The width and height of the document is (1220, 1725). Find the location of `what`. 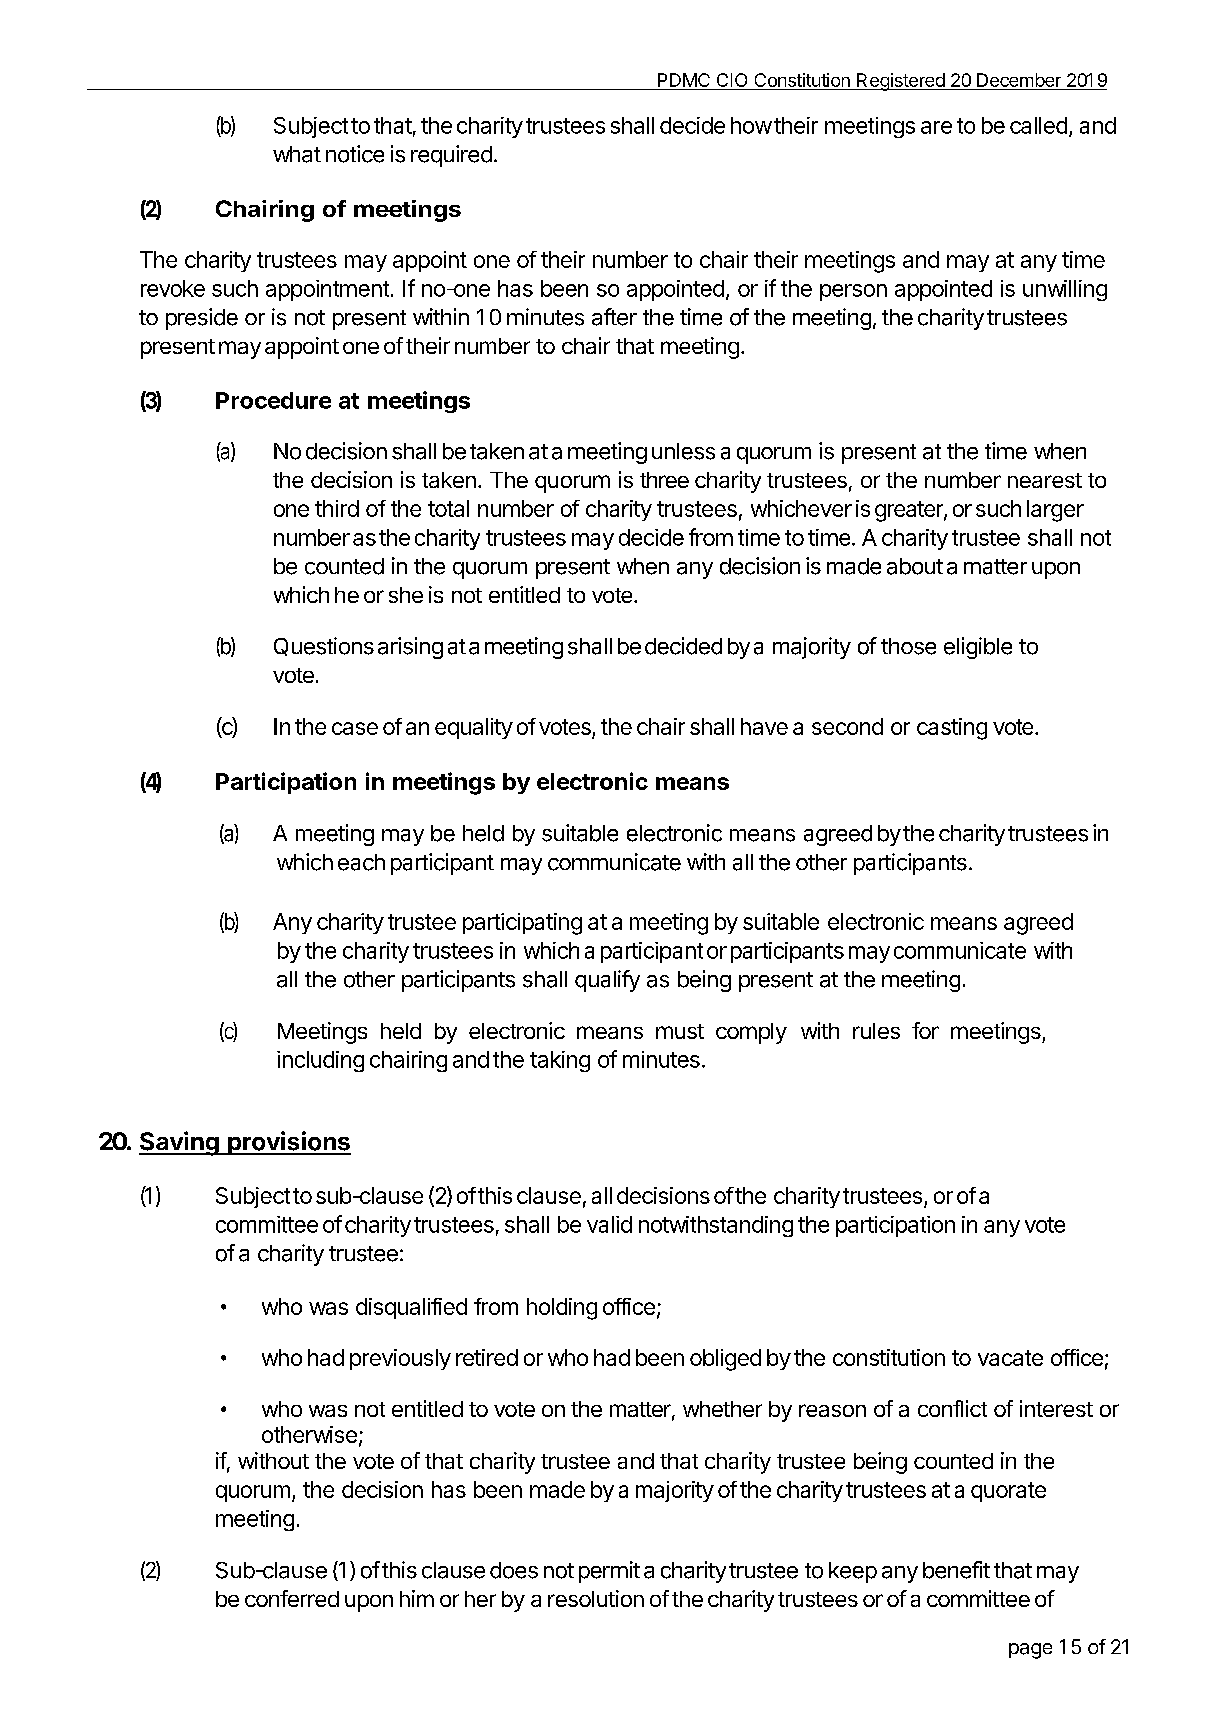

what is located at coordinates (297, 154).
